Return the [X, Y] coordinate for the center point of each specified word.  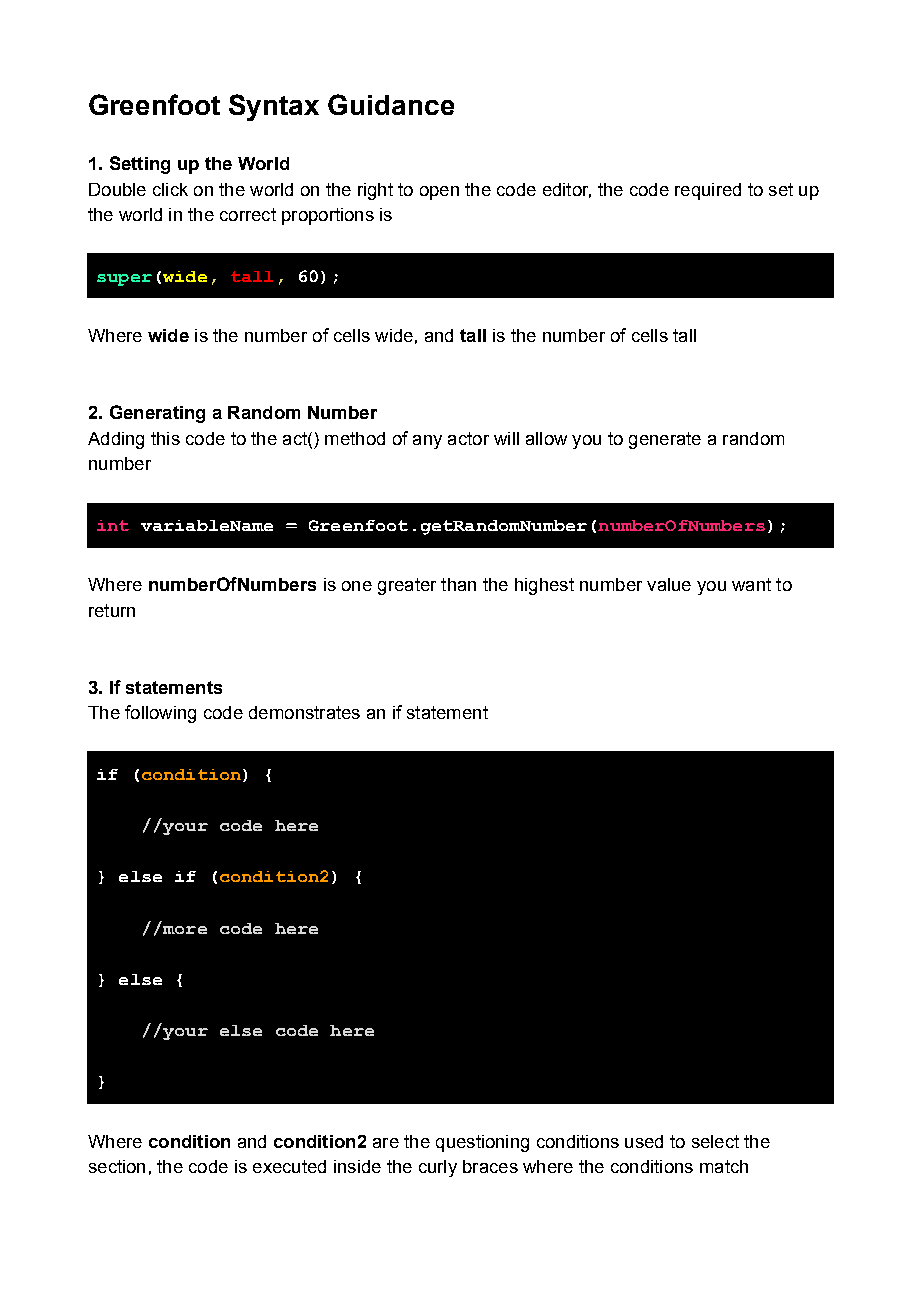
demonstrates [304, 712]
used [644, 1141]
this [165, 438]
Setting [140, 165]
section [117, 1166]
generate [665, 440]
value [669, 584]
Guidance [391, 104]
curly [438, 1168]
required [708, 191]
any [427, 442]
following [160, 714]
